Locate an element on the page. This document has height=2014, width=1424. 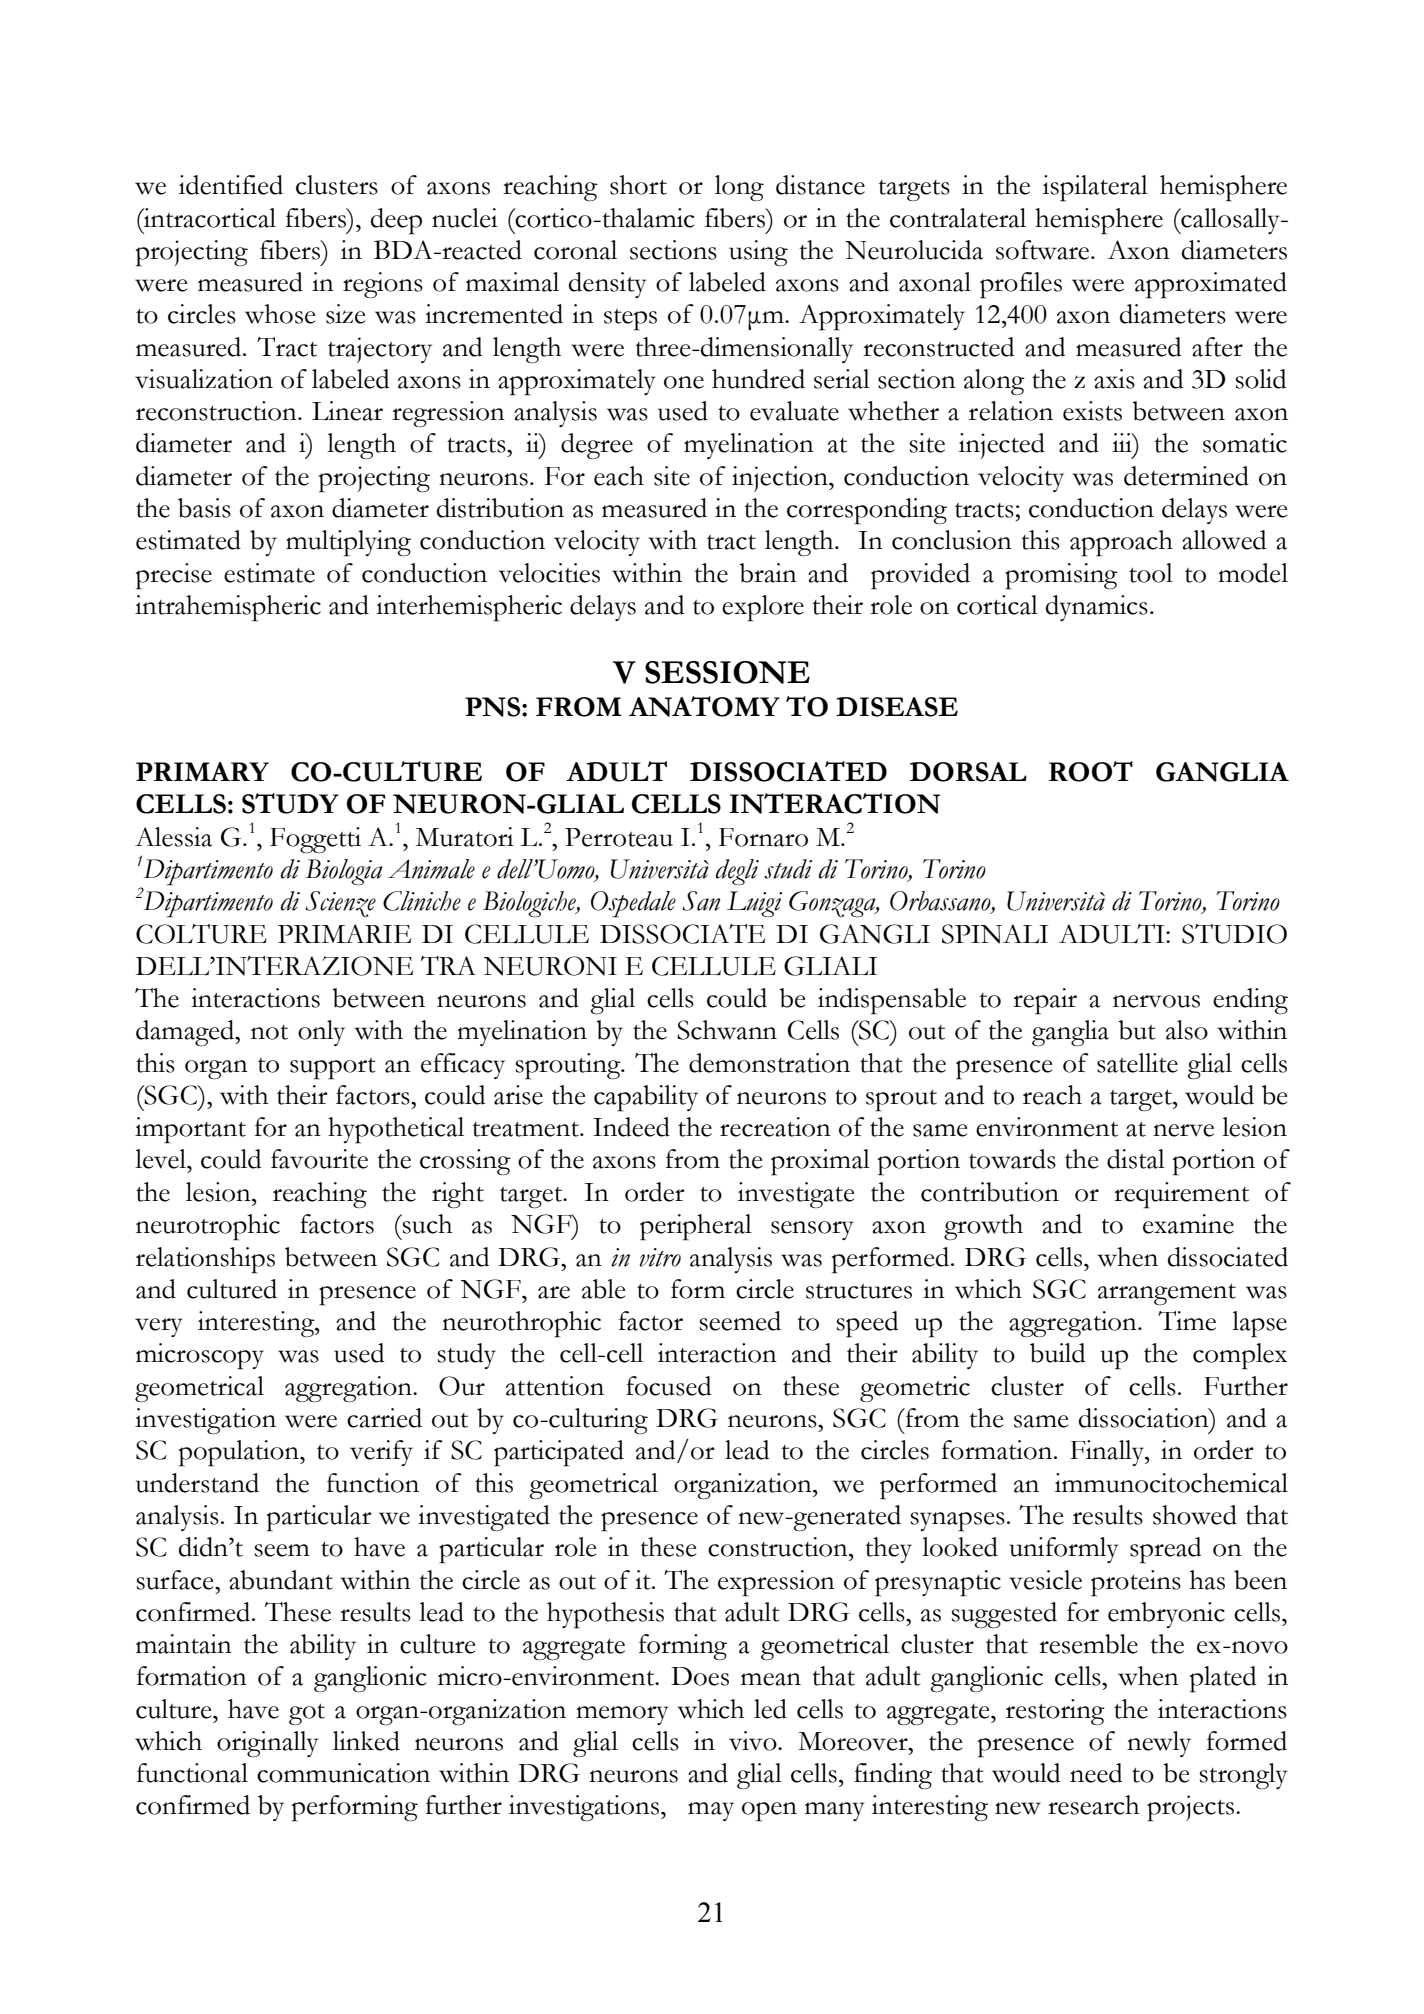
using is located at coordinates (758, 253).
